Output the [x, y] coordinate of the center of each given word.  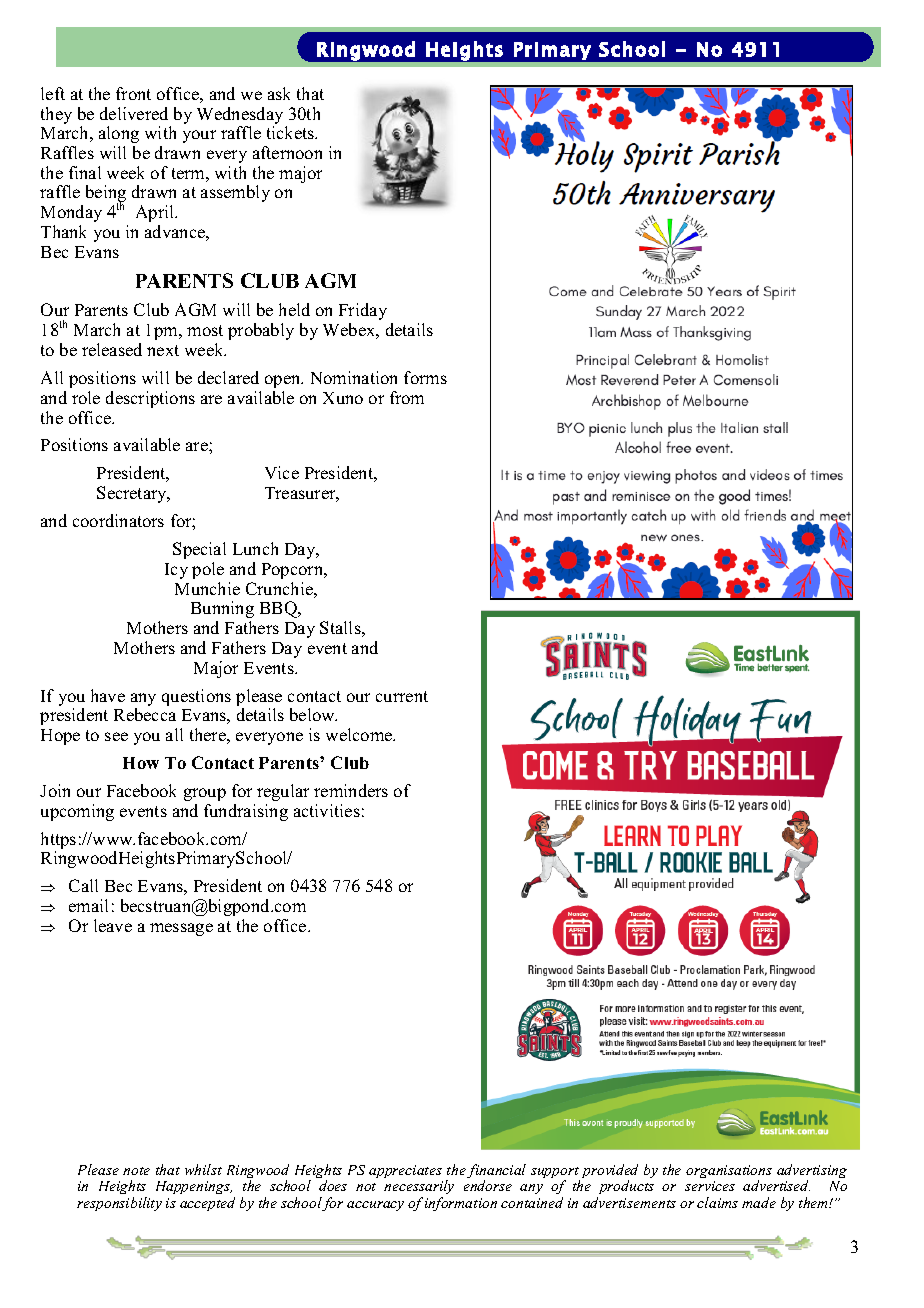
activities [327, 810]
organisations [729, 1173]
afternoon [287, 152]
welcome [360, 734]
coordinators [118, 520]
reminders [351, 790]
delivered [134, 113]
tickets [292, 132]
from [407, 397]
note [136, 1171]
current [402, 696]
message [181, 929]
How [141, 763]
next [163, 350]
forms [425, 377]
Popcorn [294, 571]
